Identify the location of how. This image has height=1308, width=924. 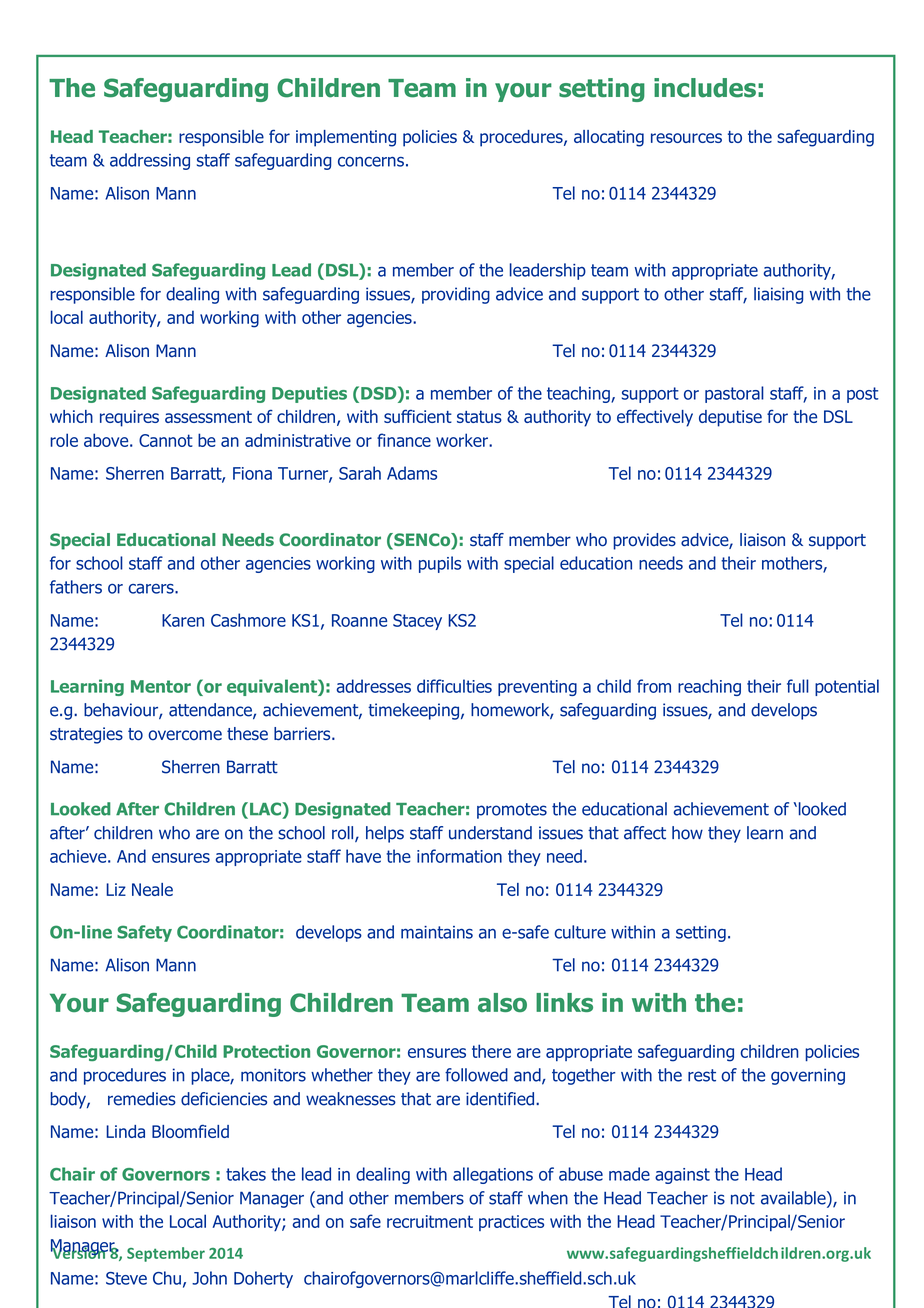
(687, 833).
